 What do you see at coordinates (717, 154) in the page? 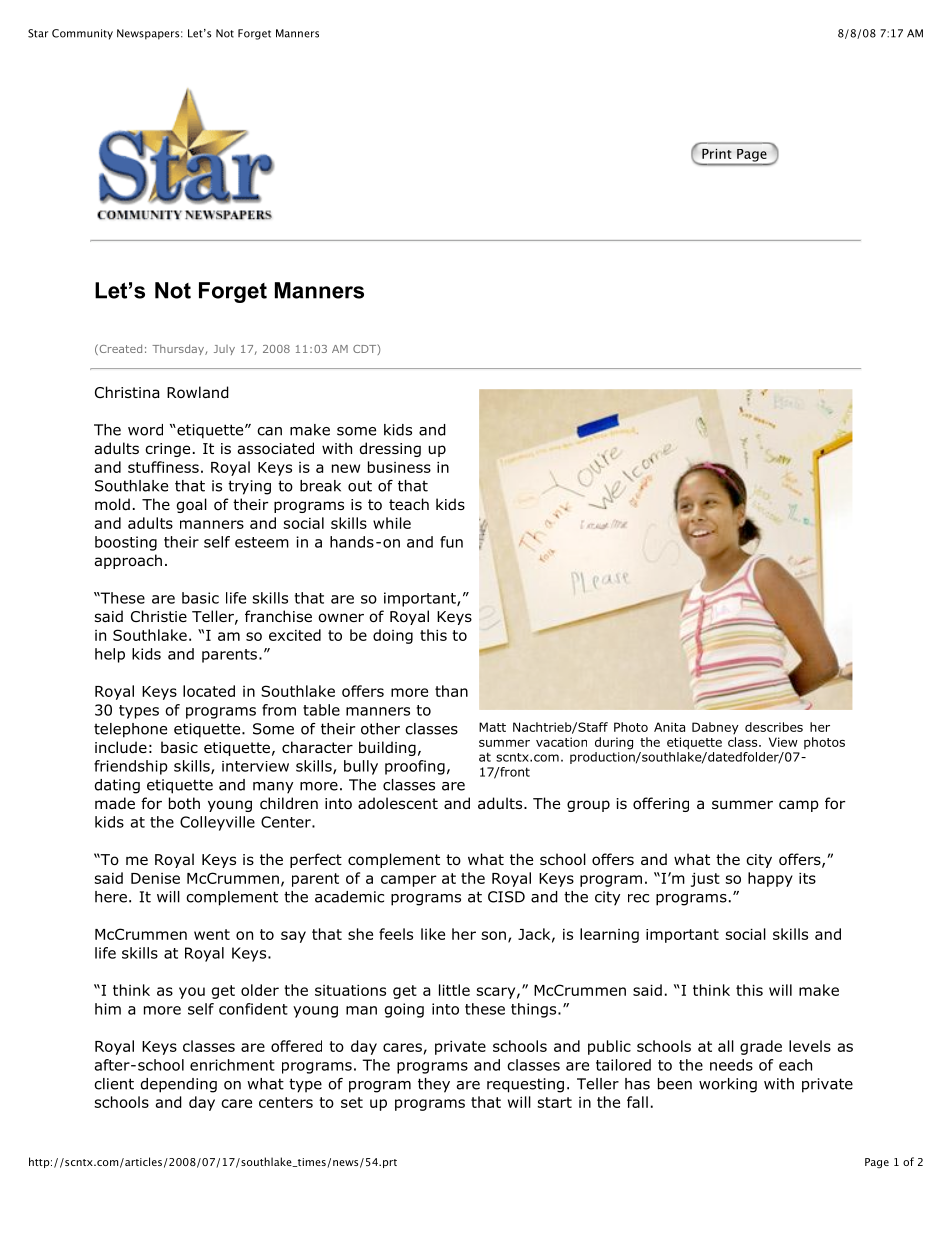
I see `Print` at bounding box center [717, 154].
